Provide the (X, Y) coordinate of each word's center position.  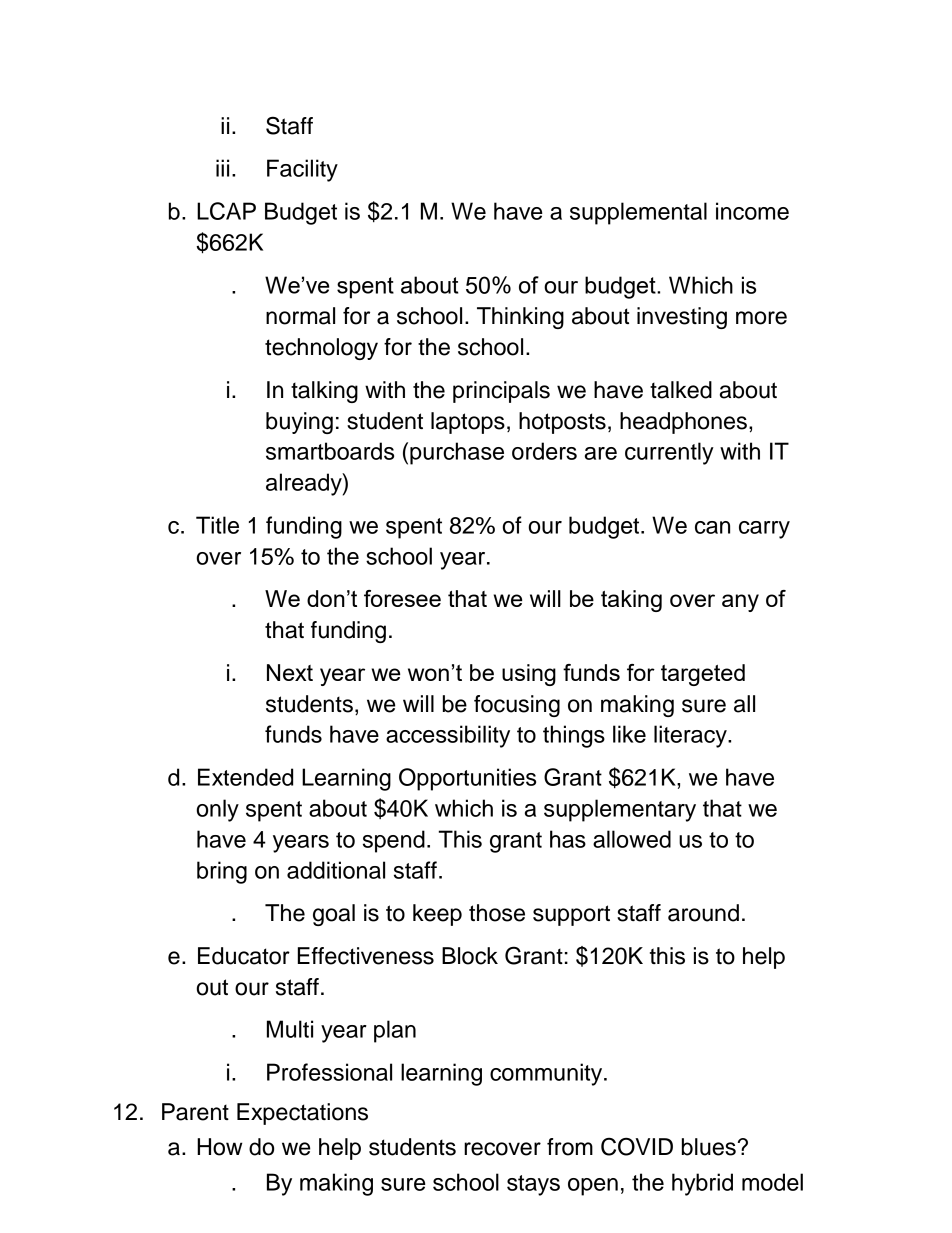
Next (290, 672)
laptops (468, 423)
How (220, 1147)
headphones (683, 423)
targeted (703, 675)
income (752, 211)
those (497, 913)
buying (299, 423)
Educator (244, 956)
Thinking (520, 318)
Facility (302, 170)
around (703, 913)
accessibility (448, 736)
